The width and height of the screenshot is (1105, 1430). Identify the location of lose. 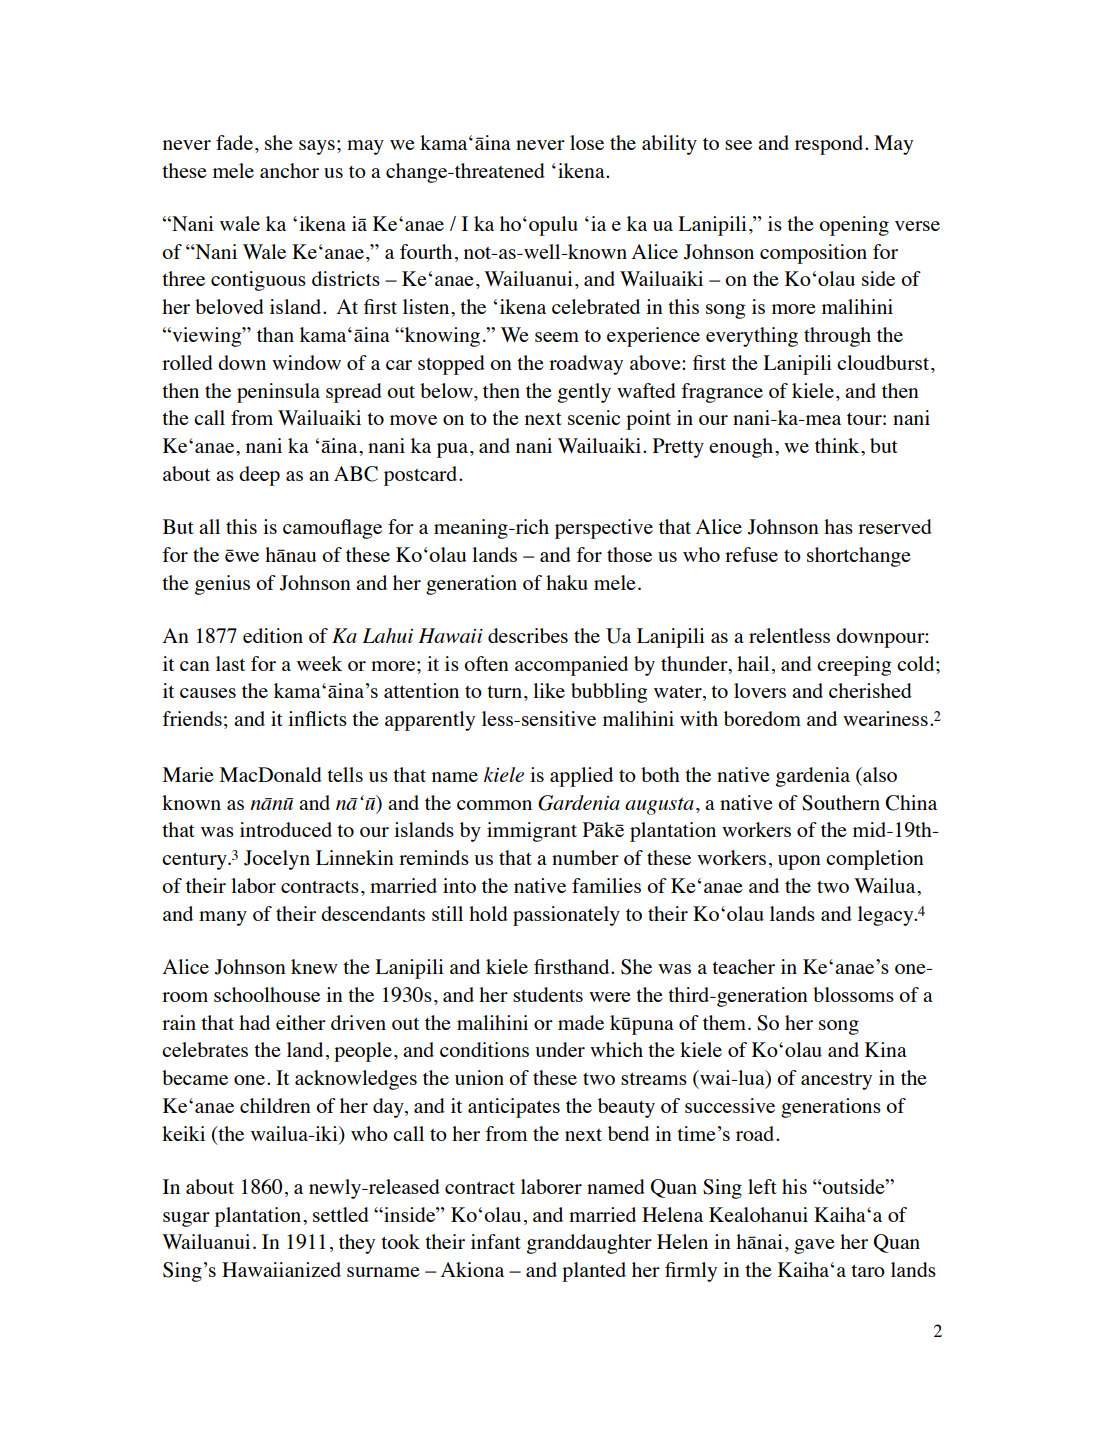
(587, 142).
